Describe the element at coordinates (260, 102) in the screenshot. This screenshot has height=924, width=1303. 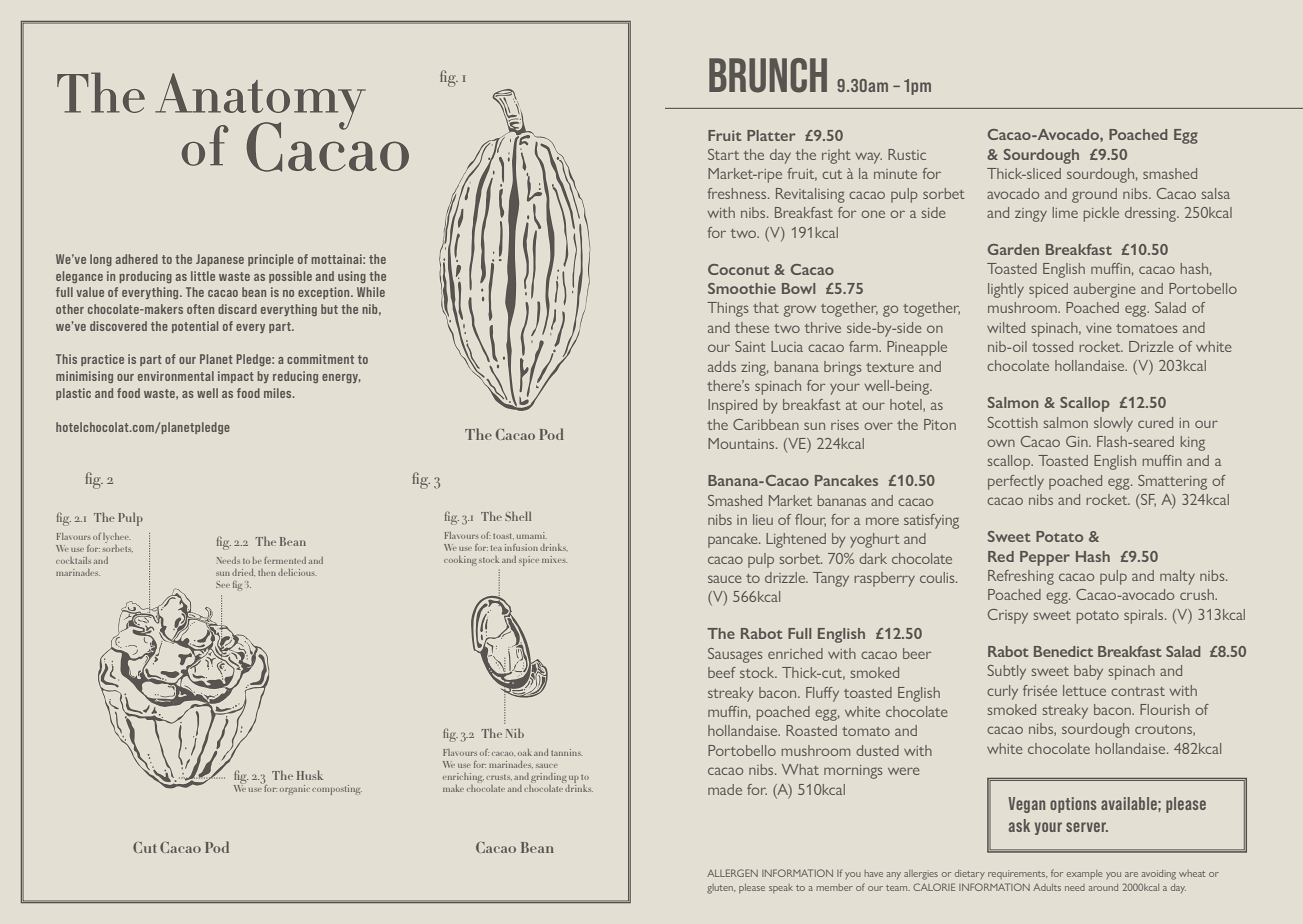
I see `Anatomy` at that location.
